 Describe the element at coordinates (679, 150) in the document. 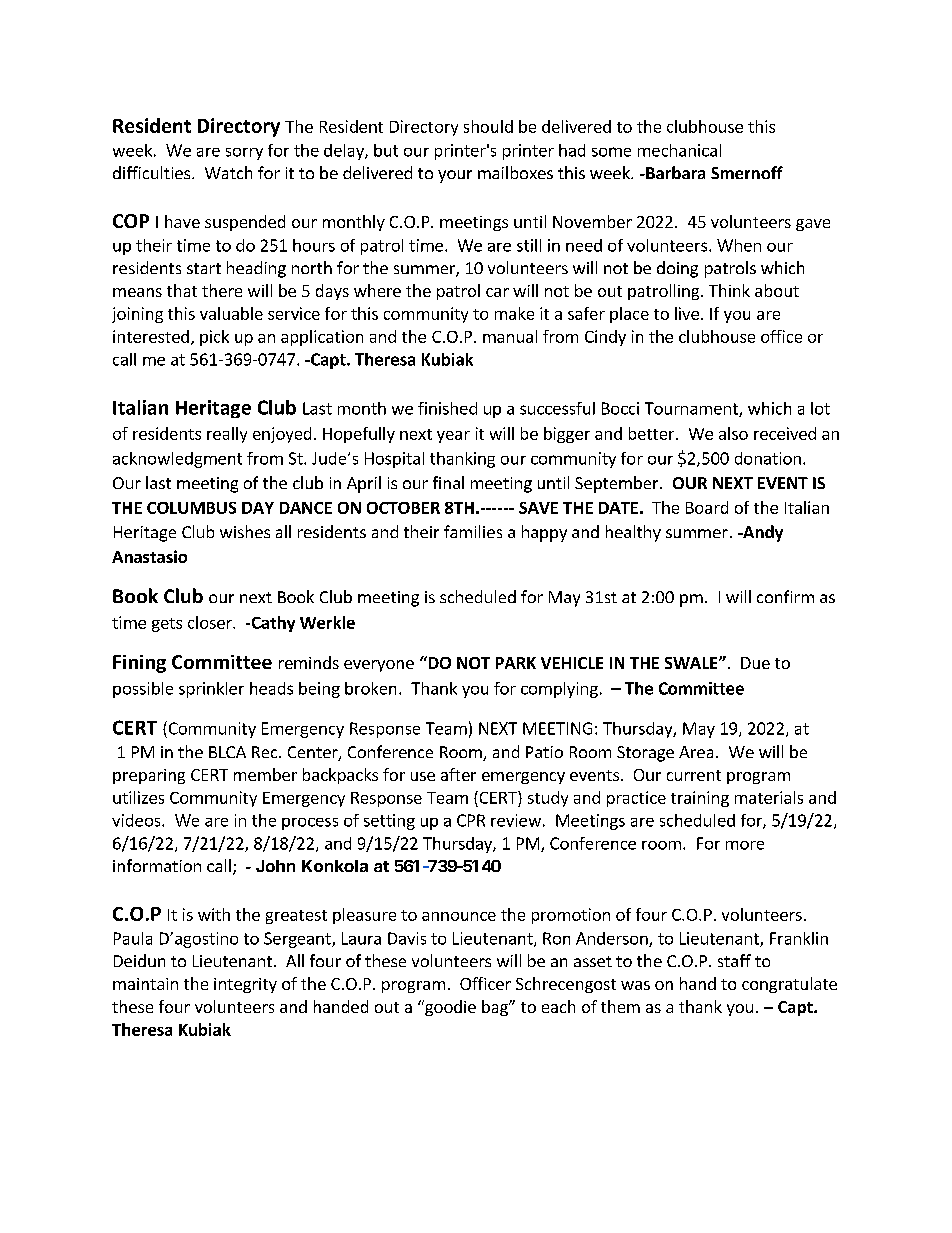

I see `mechanical` at that location.
